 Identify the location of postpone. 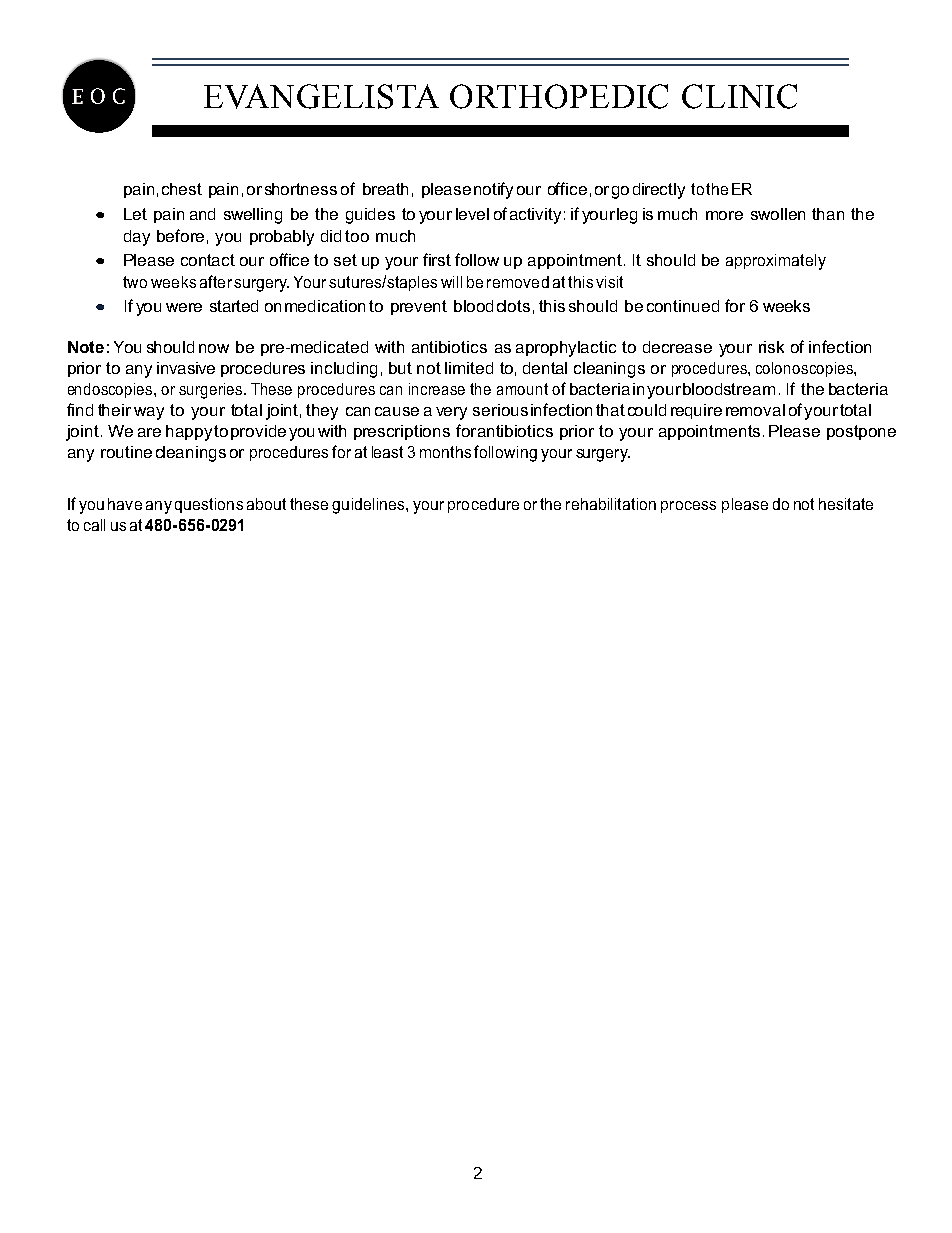
(861, 432).
